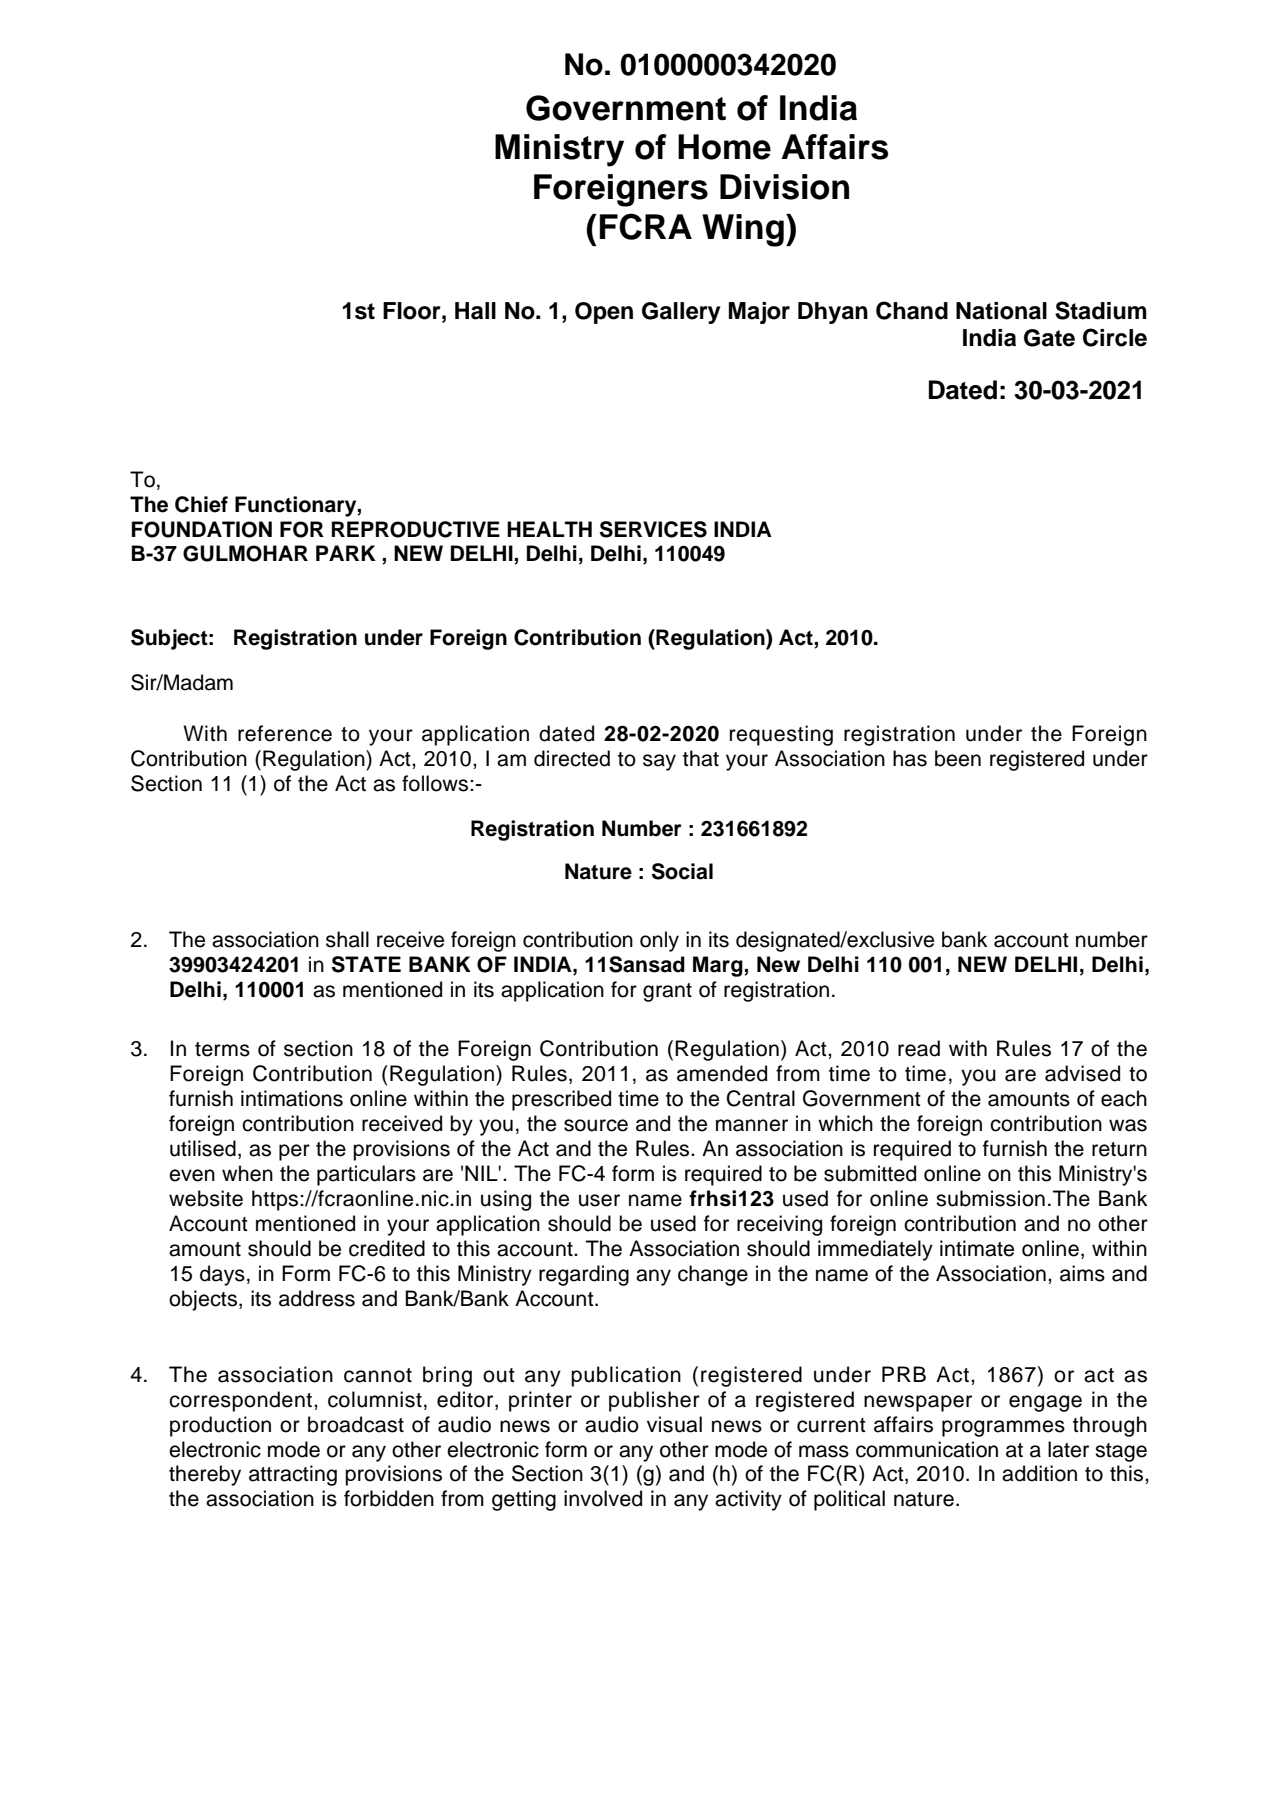 The image size is (1274, 1803). Describe the element at coordinates (682, 871) in the document. I see `Social` at that location.
